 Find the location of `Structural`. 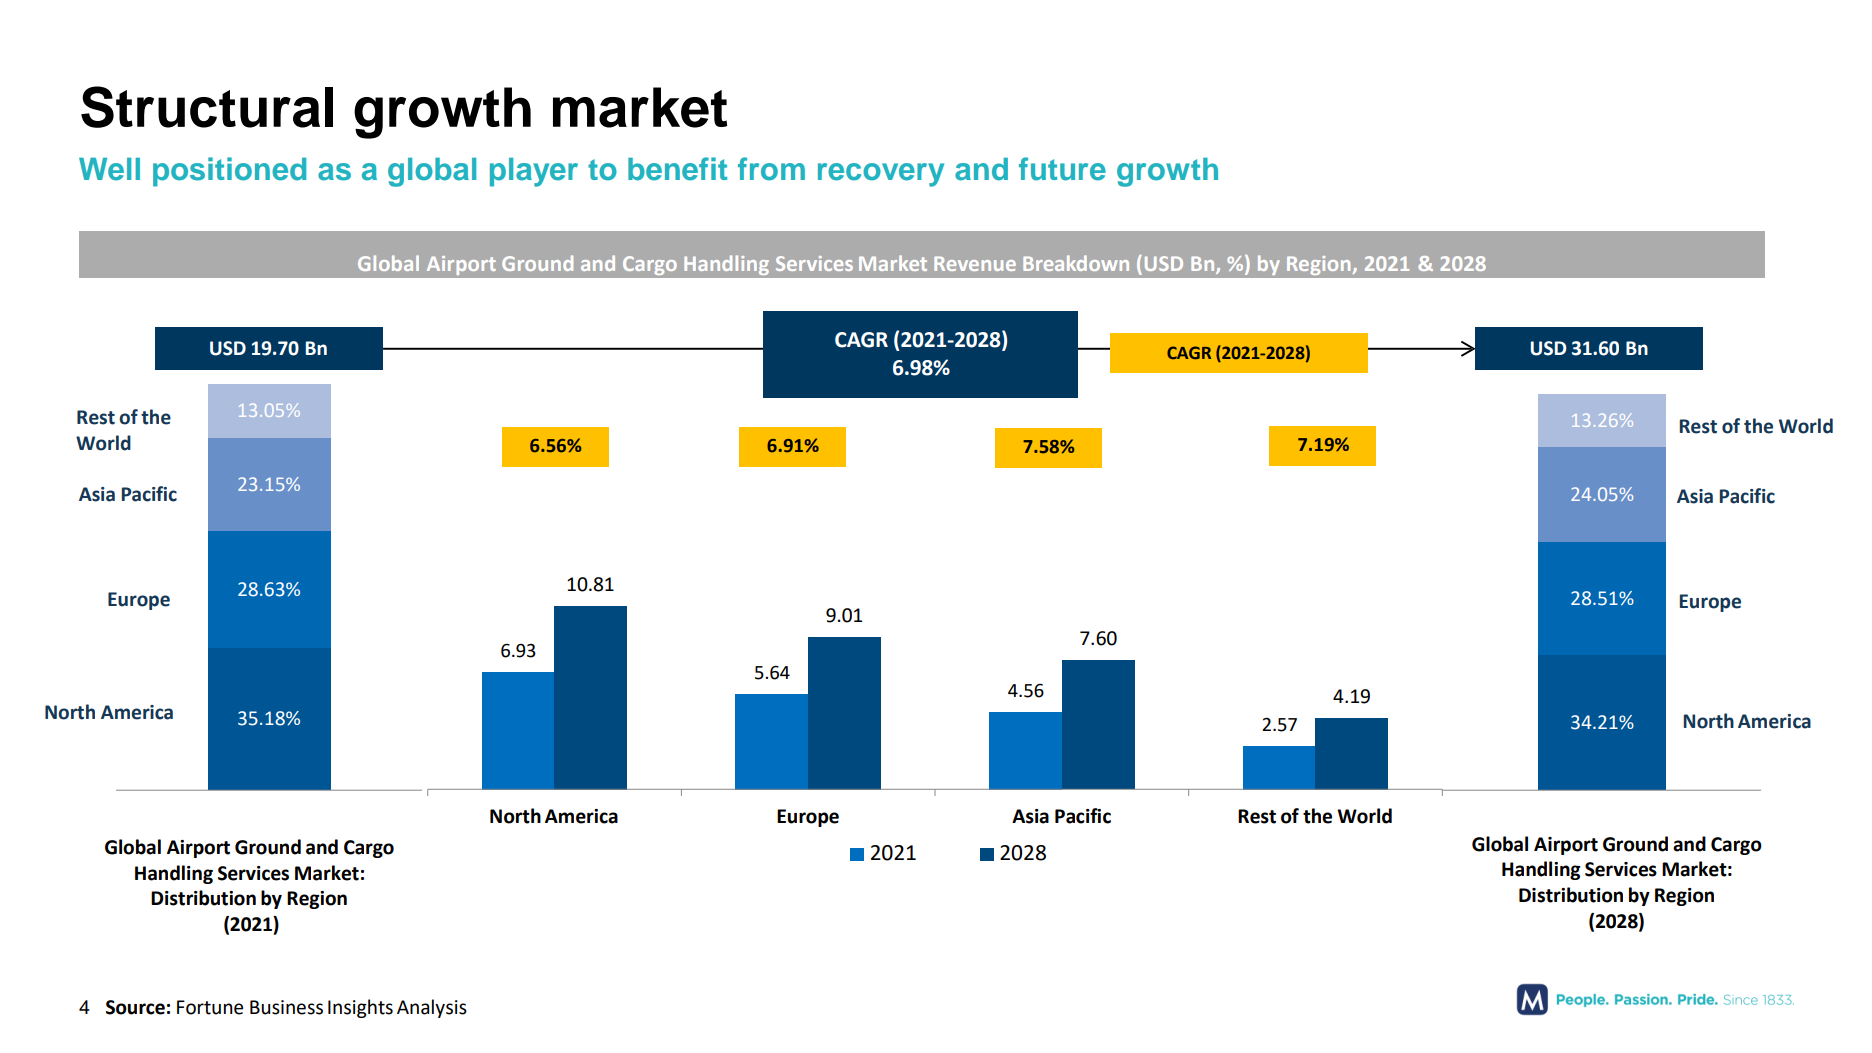

Structural is located at coordinates (207, 107).
